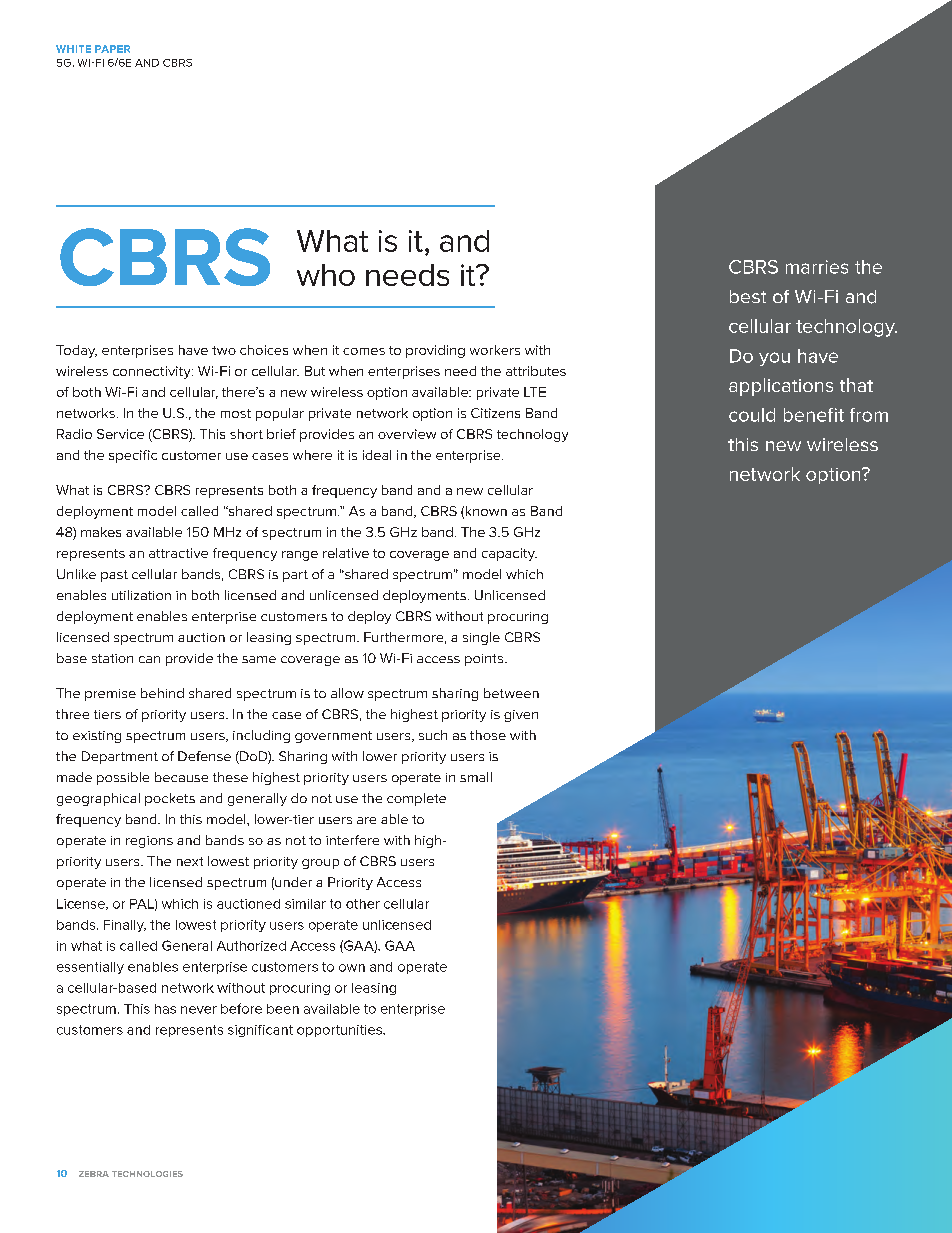 This document has height=1233, width=952. I want to click on marries, so click(817, 267).
